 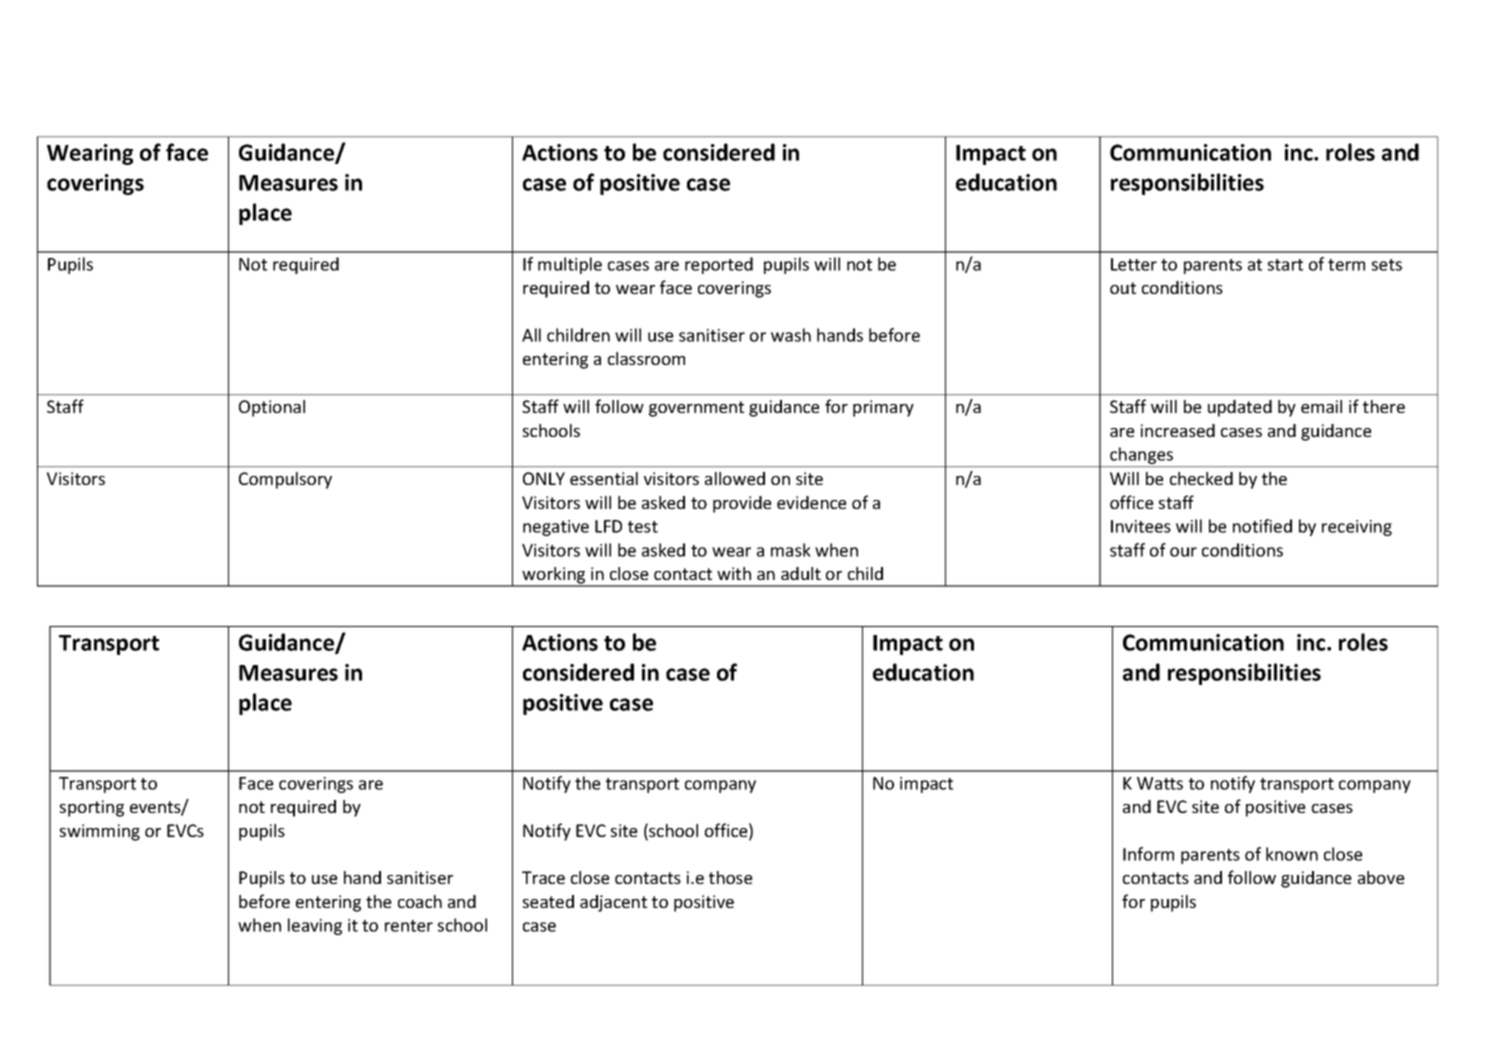 What do you see at coordinates (315, 926) in the image?
I see `leaving` at bounding box center [315, 926].
